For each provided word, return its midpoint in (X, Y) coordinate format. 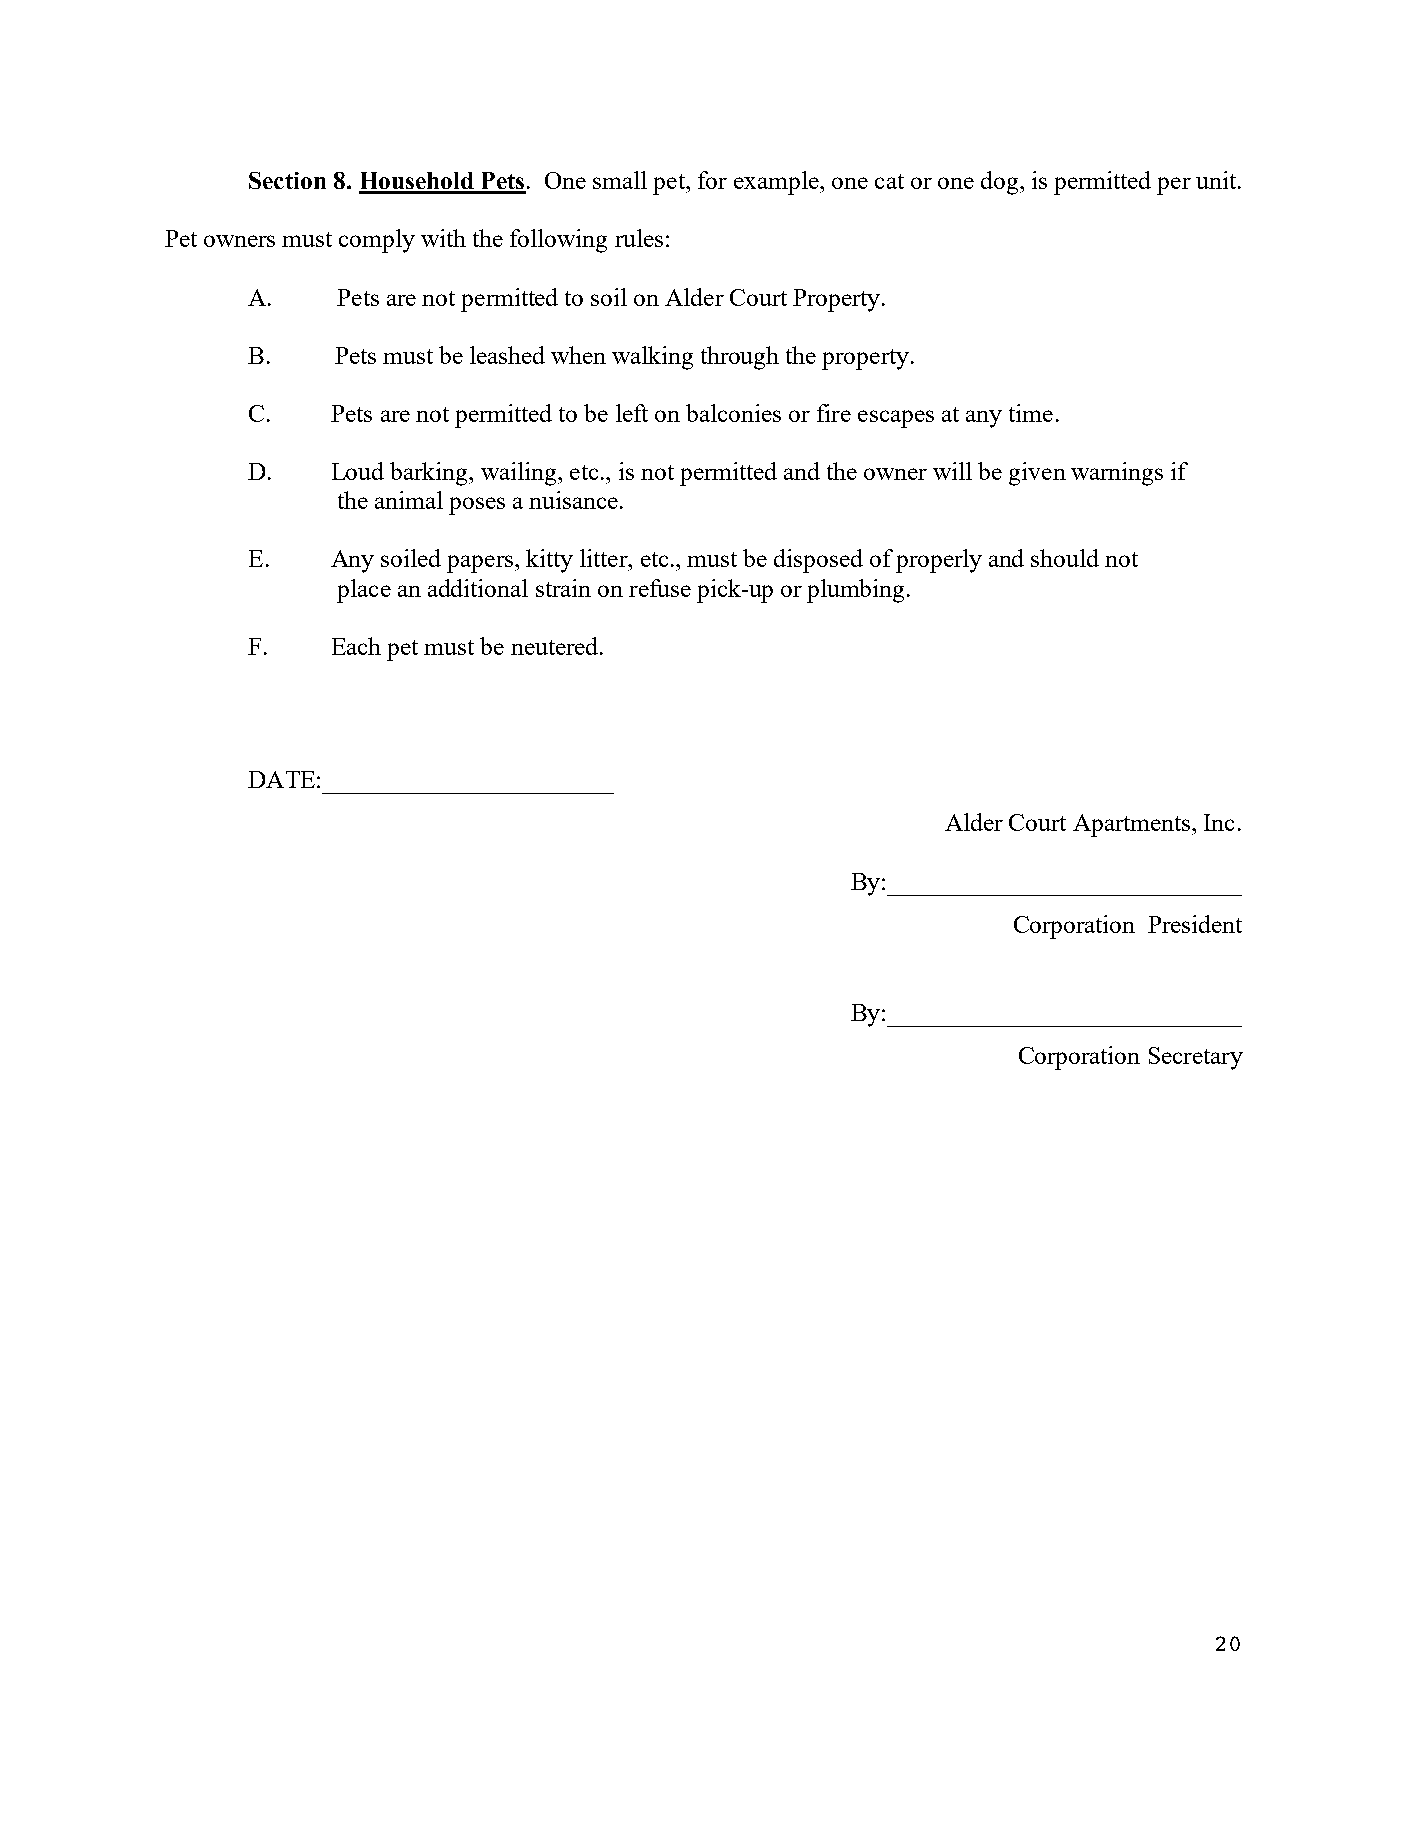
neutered (556, 646)
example (777, 183)
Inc (1219, 822)
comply (377, 241)
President (1195, 924)
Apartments (1131, 825)
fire (834, 413)
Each (356, 646)
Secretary (1196, 1058)
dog (1001, 183)
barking (430, 474)
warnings (1117, 474)
